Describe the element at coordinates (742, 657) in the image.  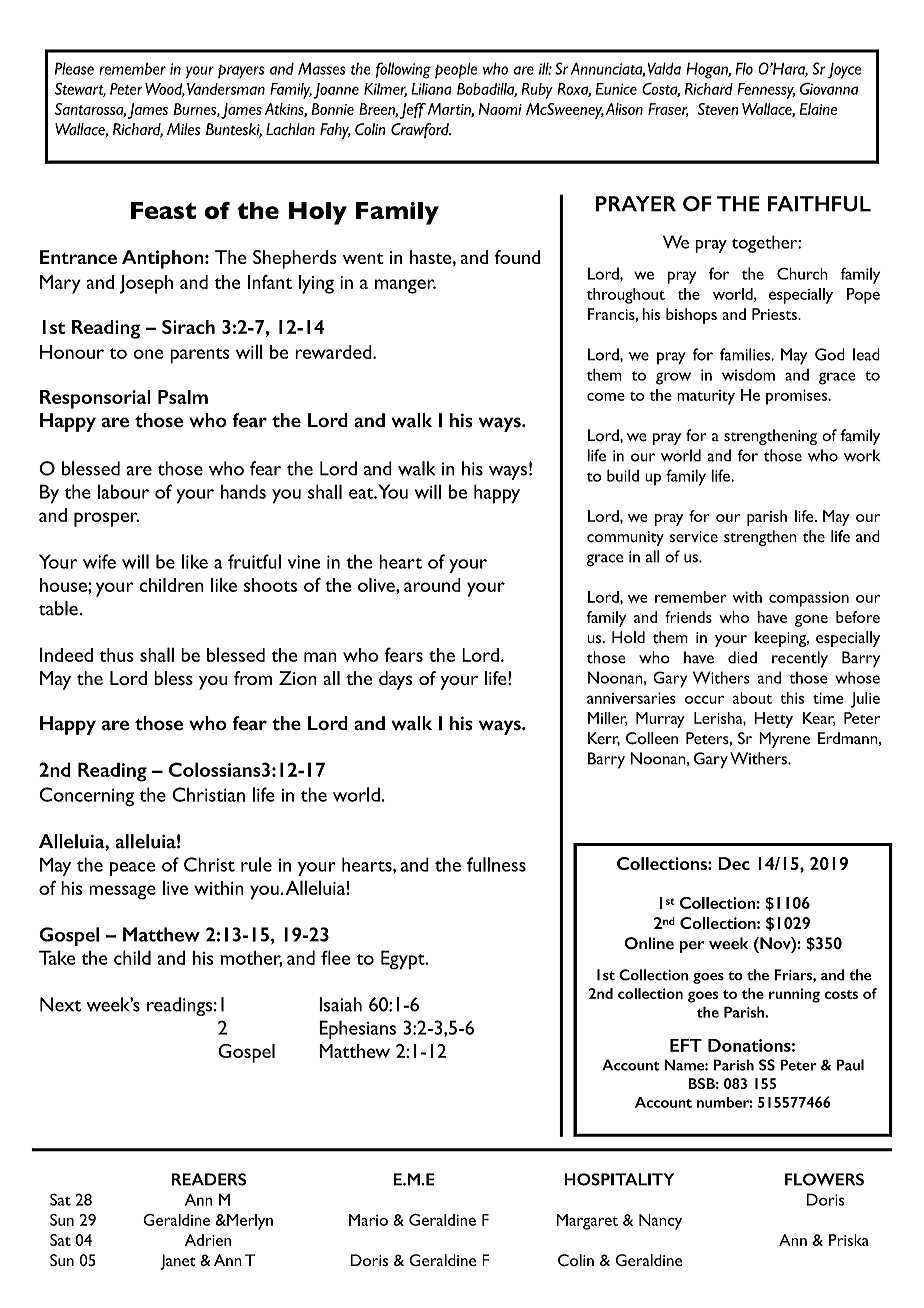
I see `died` at that location.
